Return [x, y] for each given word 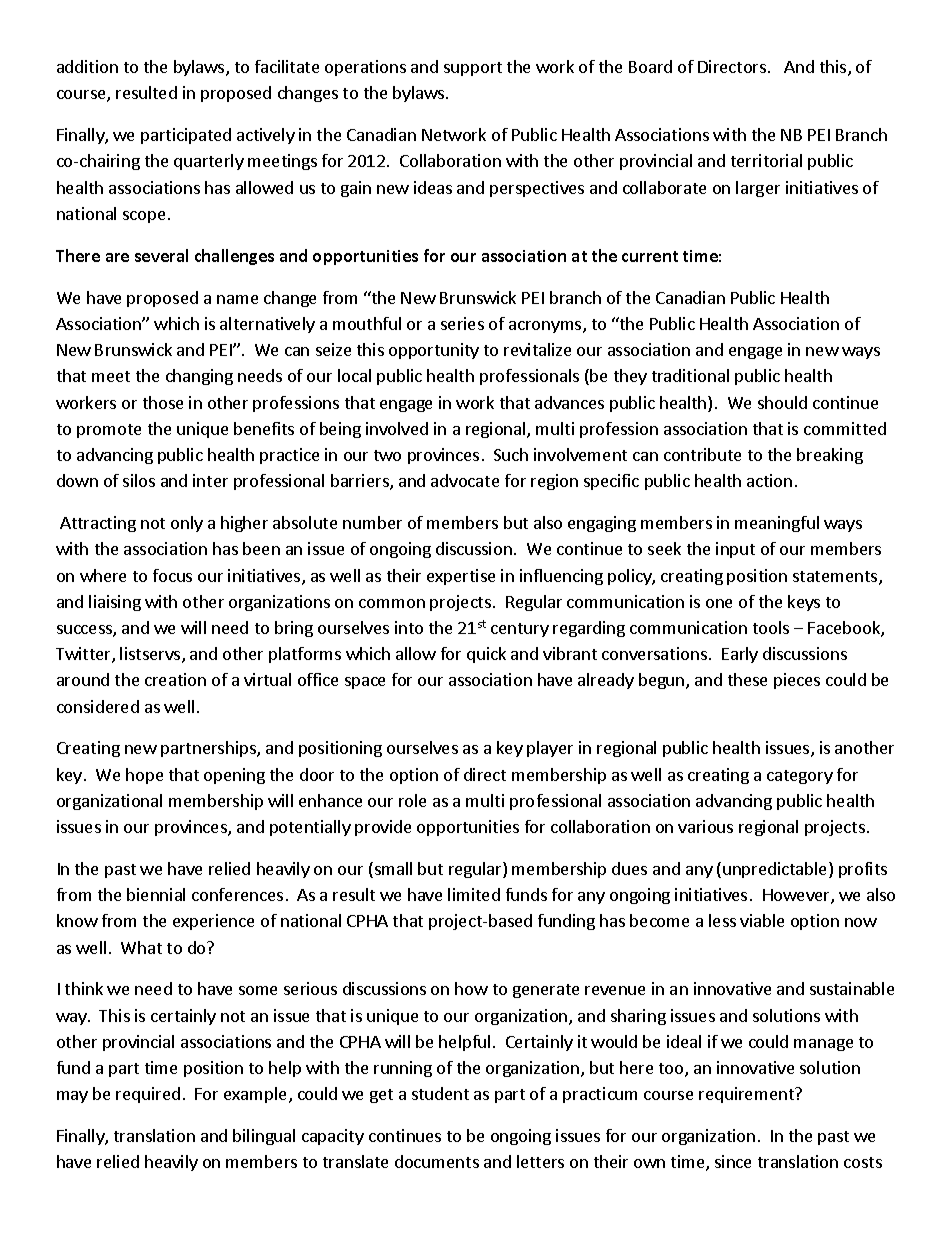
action [769, 480]
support [473, 69]
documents [437, 1161]
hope [144, 776]
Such [511, 454]
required [148, 1095]
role [412, 800]
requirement [747, 1095]
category [800, 777]
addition [87, 66]
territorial [766, 160]
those [163, 402]
